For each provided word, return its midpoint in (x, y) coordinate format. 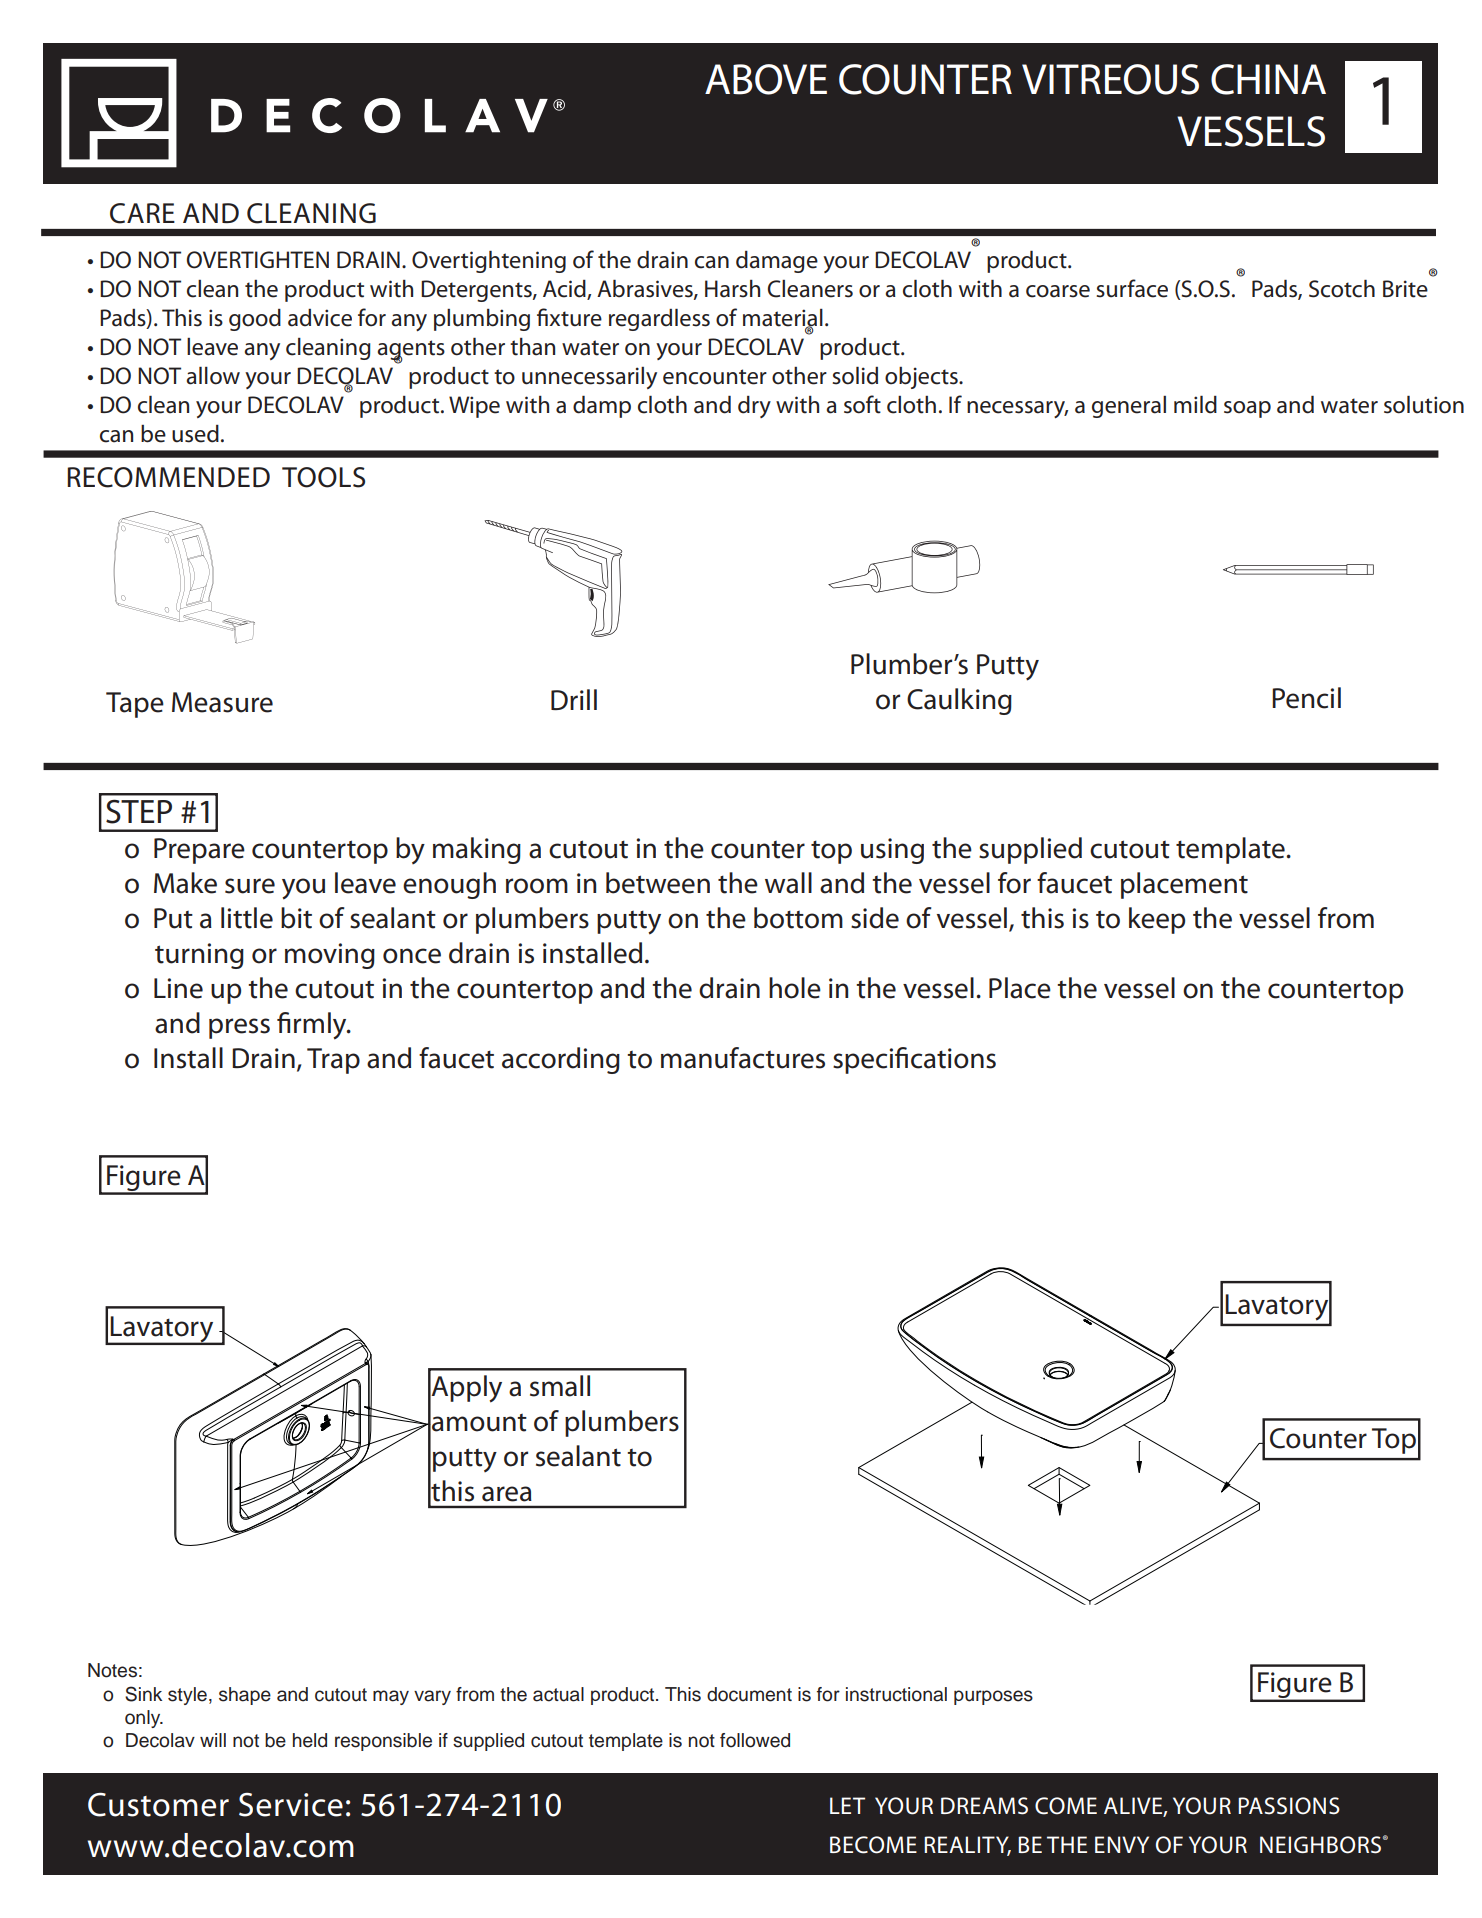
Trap (333, 1061)
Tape (135, 705)
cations (953, 1058)
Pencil (1306, 698)
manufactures (743, 1058)
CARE (142, 213)
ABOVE (766, 79)
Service (291, 1805)
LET (847, 1805)
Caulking (959, 701)
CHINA (1268, 79)
